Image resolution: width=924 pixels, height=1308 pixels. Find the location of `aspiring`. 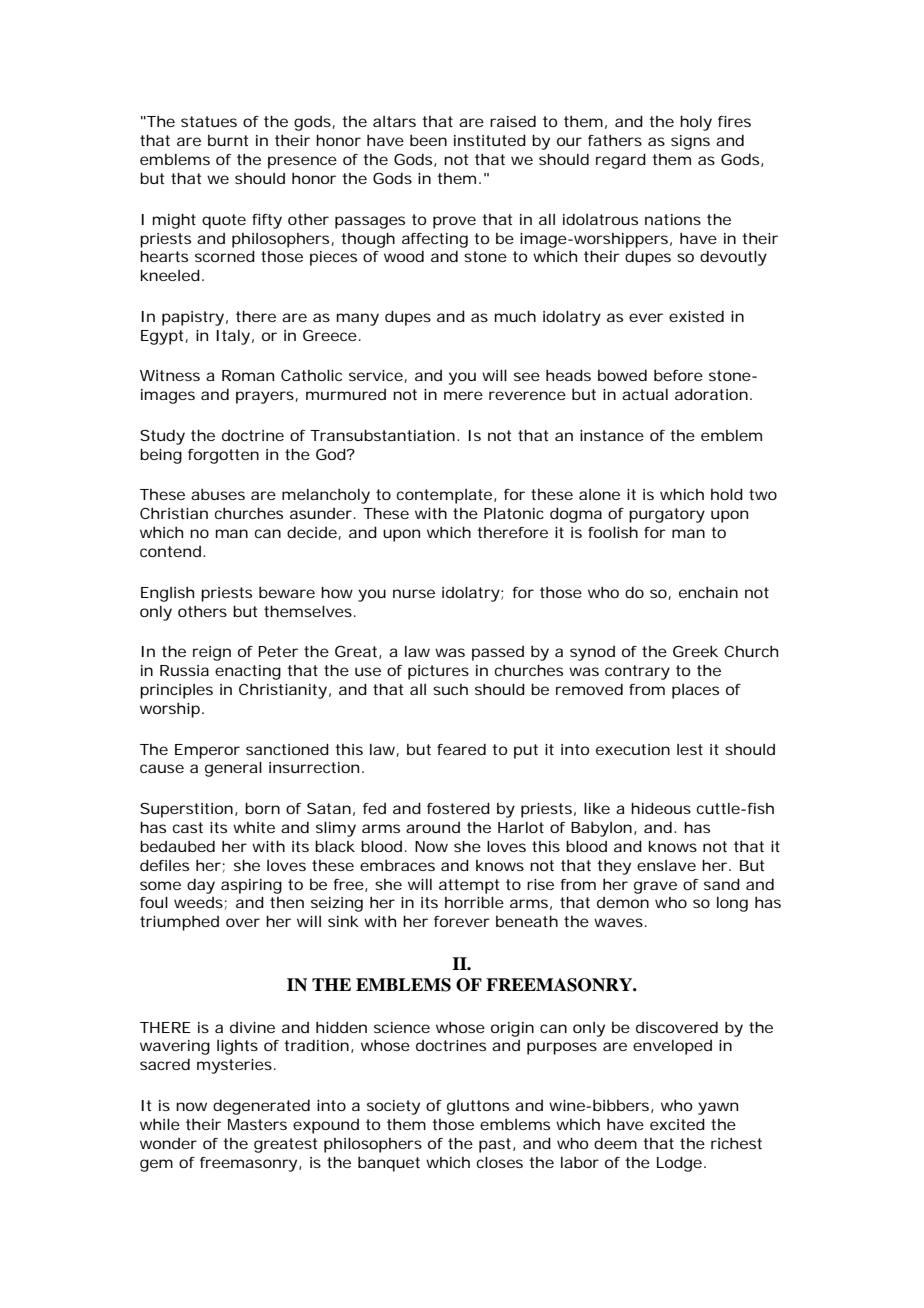

aspiring is located at coordinates (251, 886).
